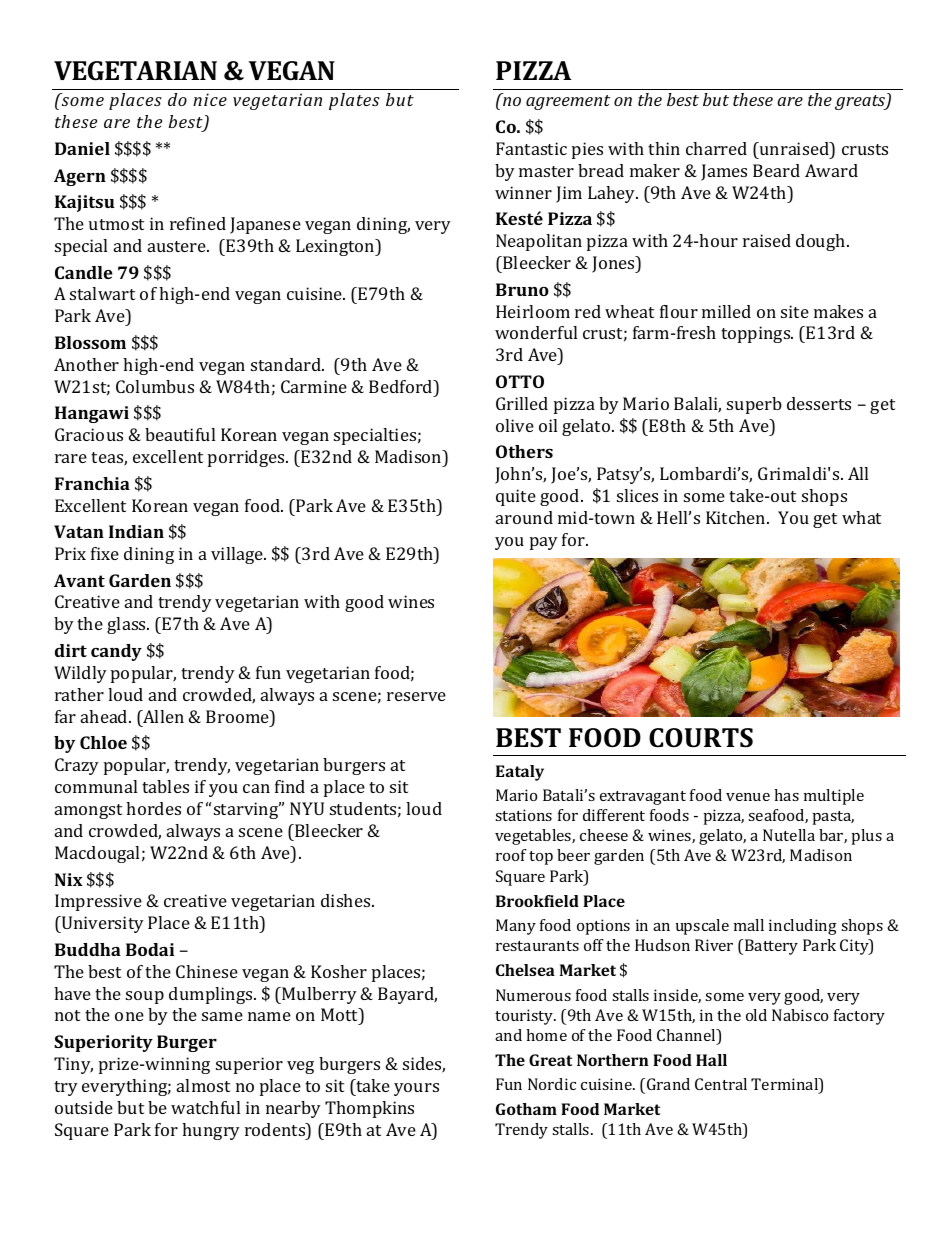  Describe the element at coordinates (524, 517) in the image. I see `around` at that location.
